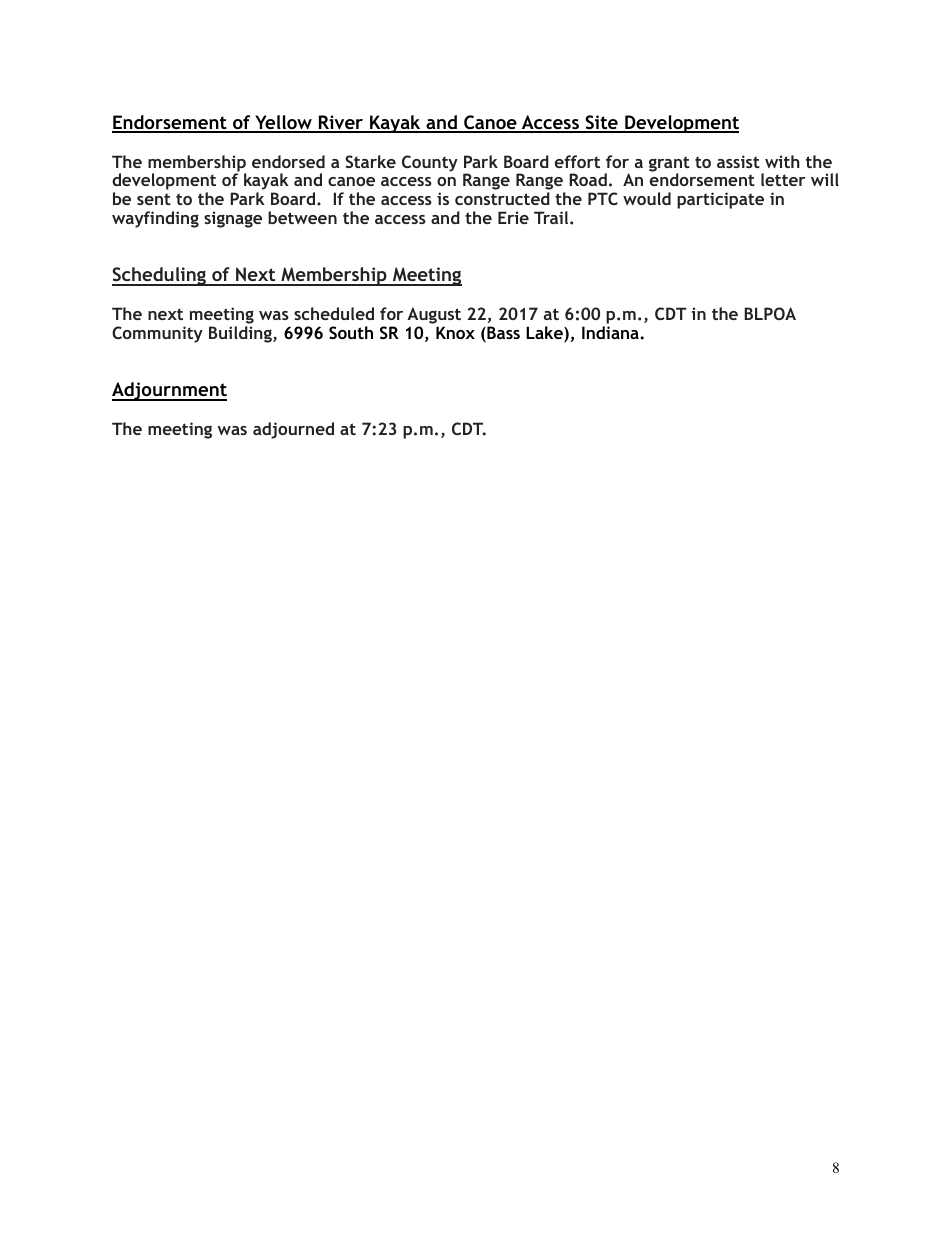 The height and width of the image is (1233, 952). What do you see at coordinates (283, 123) in the image?
I see `Yellow` at bounding box center [283, 123].
